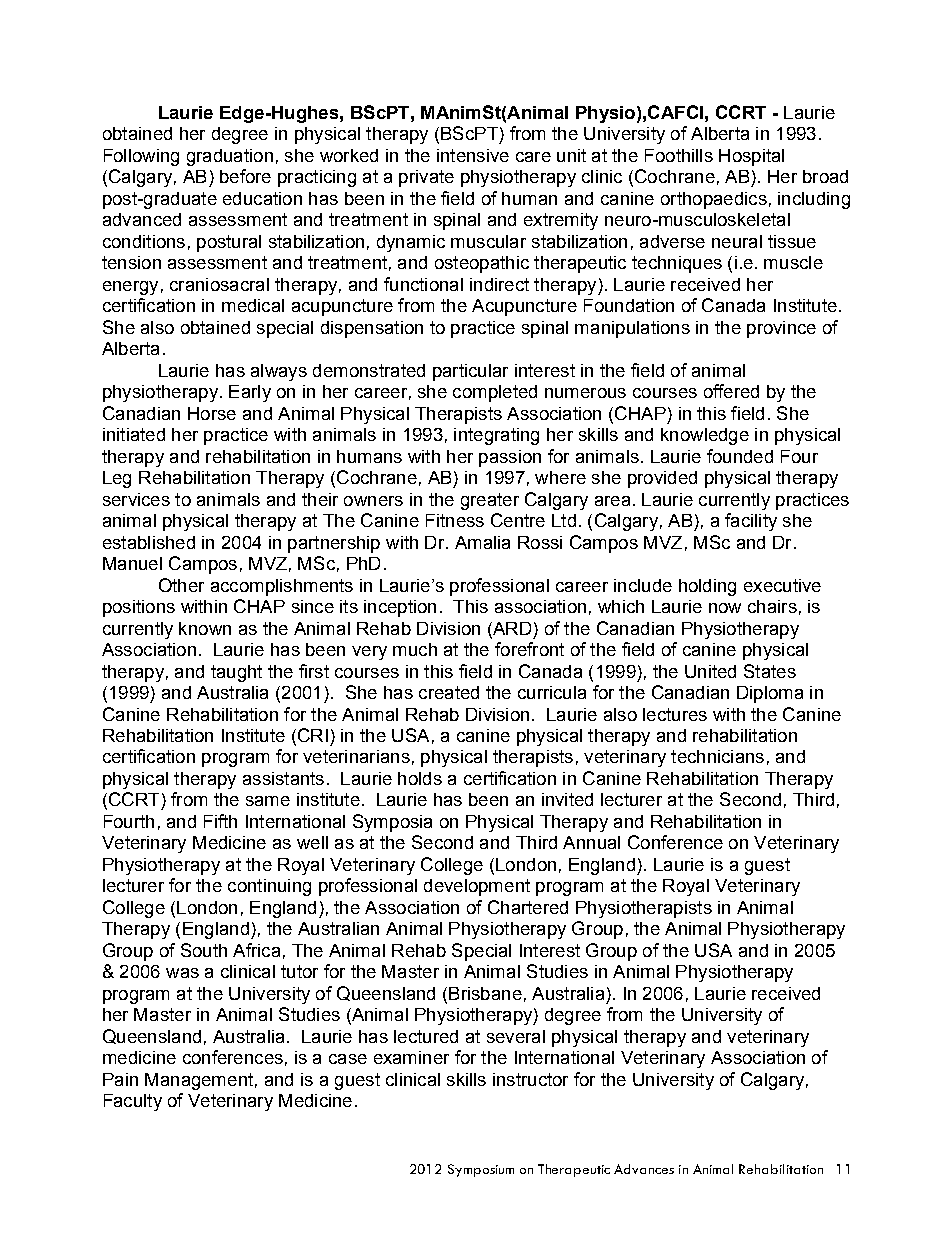  Describe the element at coordinates (490, 501) in the image. I see `greater` at that location.
